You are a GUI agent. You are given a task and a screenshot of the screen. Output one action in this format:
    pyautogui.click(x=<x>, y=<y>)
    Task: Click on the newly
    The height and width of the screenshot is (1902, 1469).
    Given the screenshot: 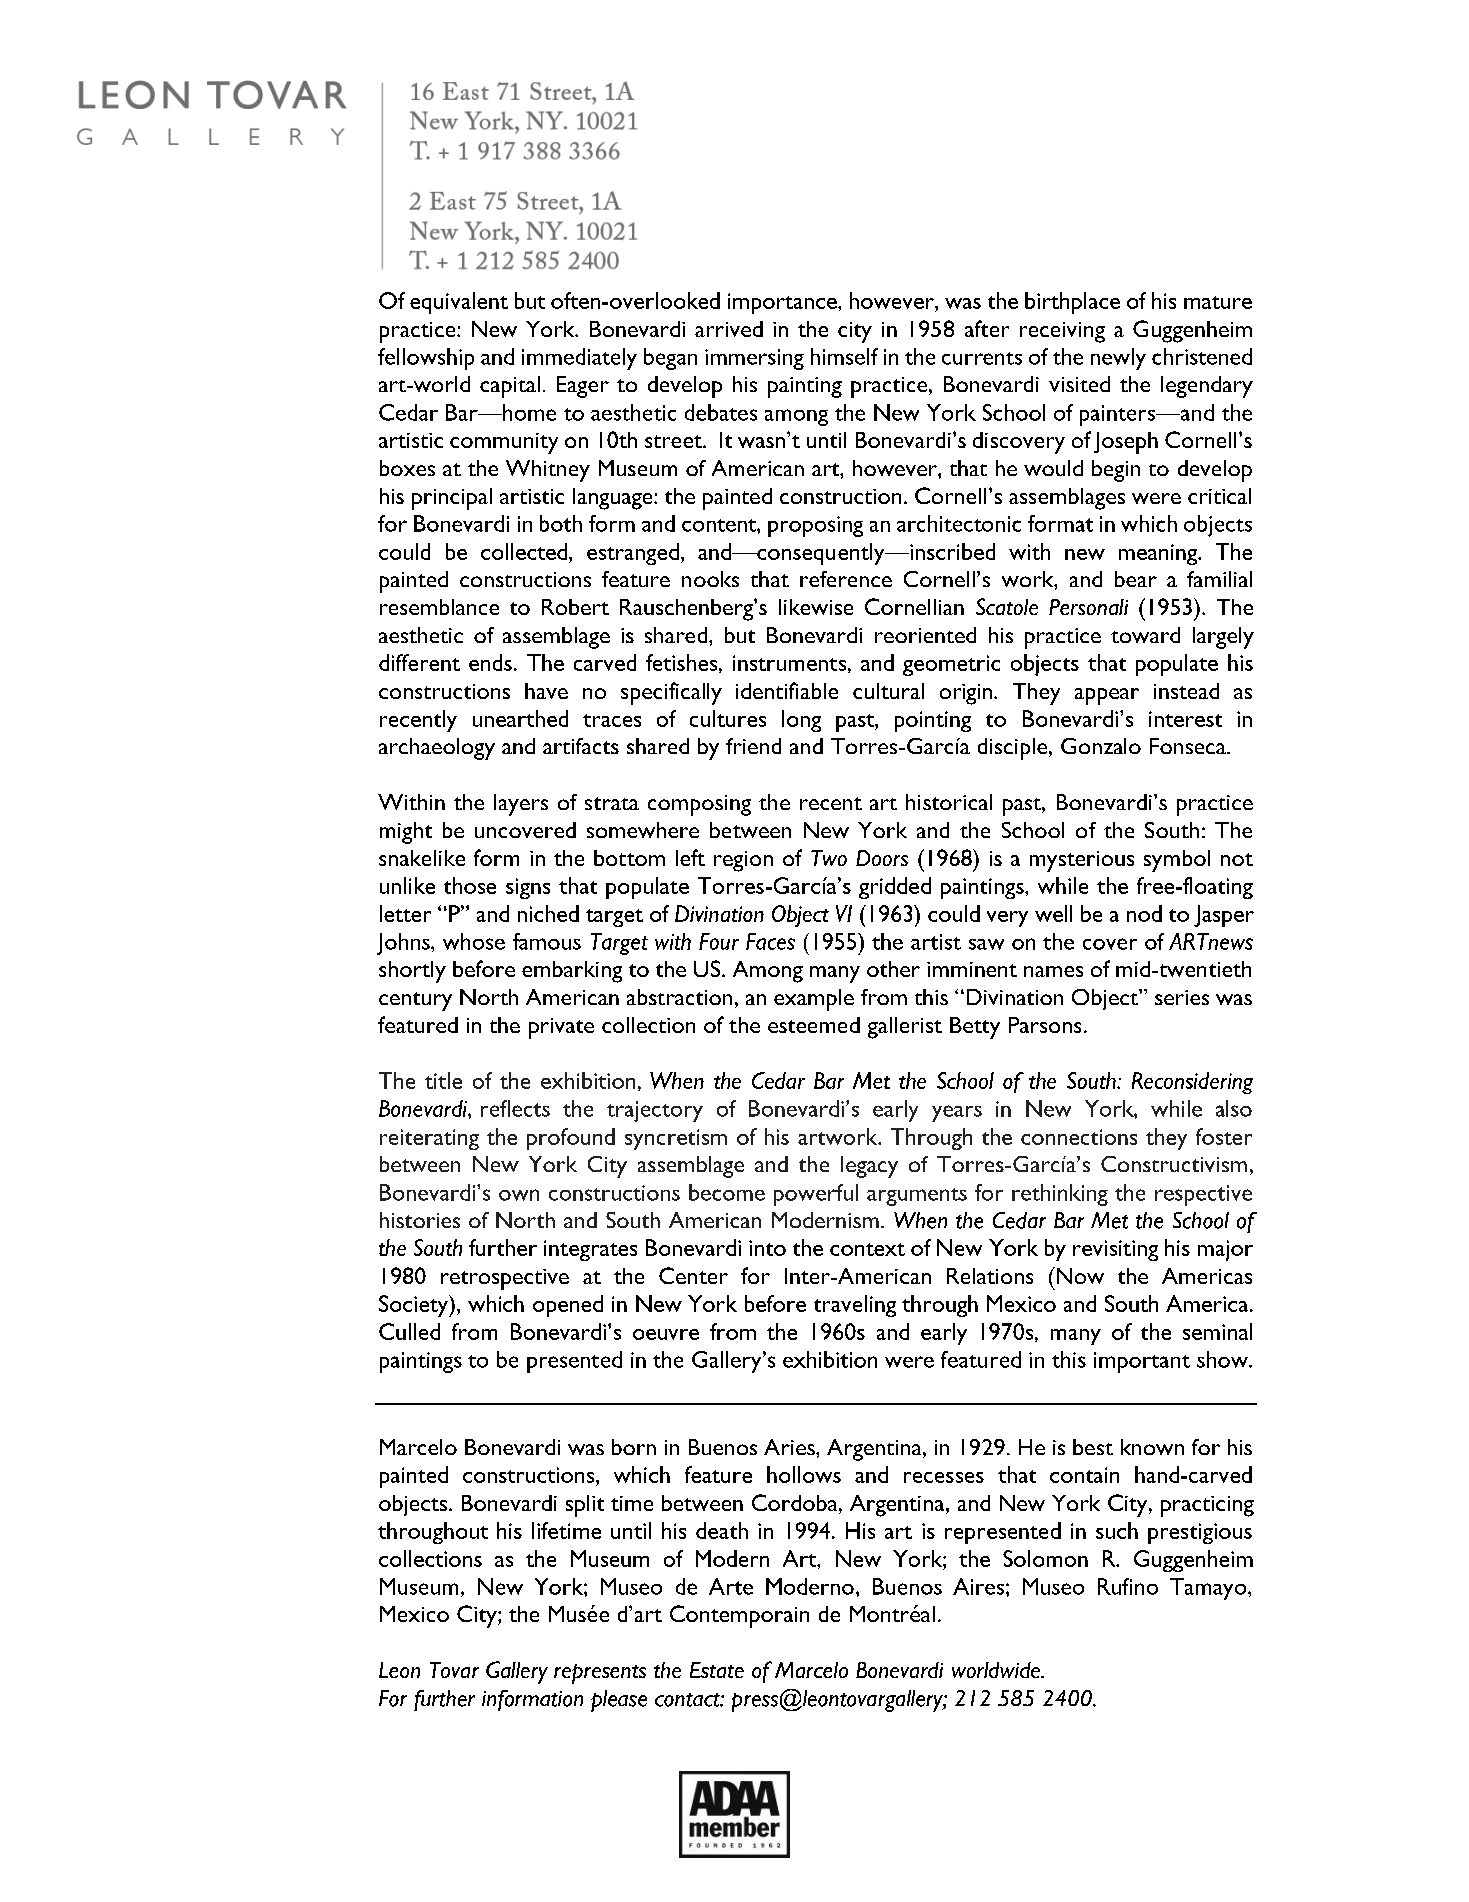 What is the action you would take?
    pyautogui.click(x=1118, y=359)
